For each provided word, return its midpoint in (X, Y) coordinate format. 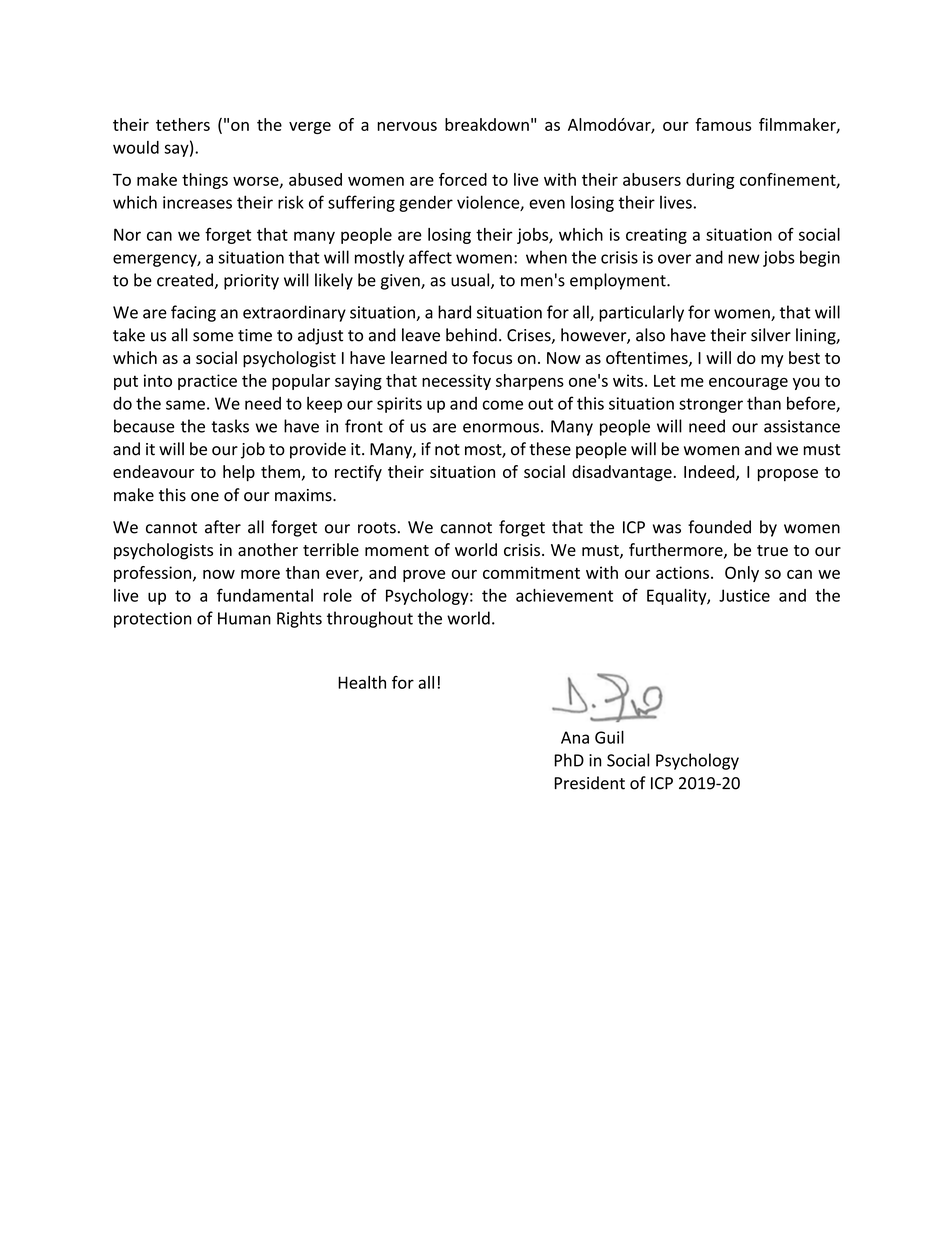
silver (771, 335)
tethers (183, 124)
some (213, 337)
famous (723, 124)
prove (424, 576)
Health (362, 682)
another (268, 549)
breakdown (487, 124)
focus (492, 357)
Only (742, 574)
